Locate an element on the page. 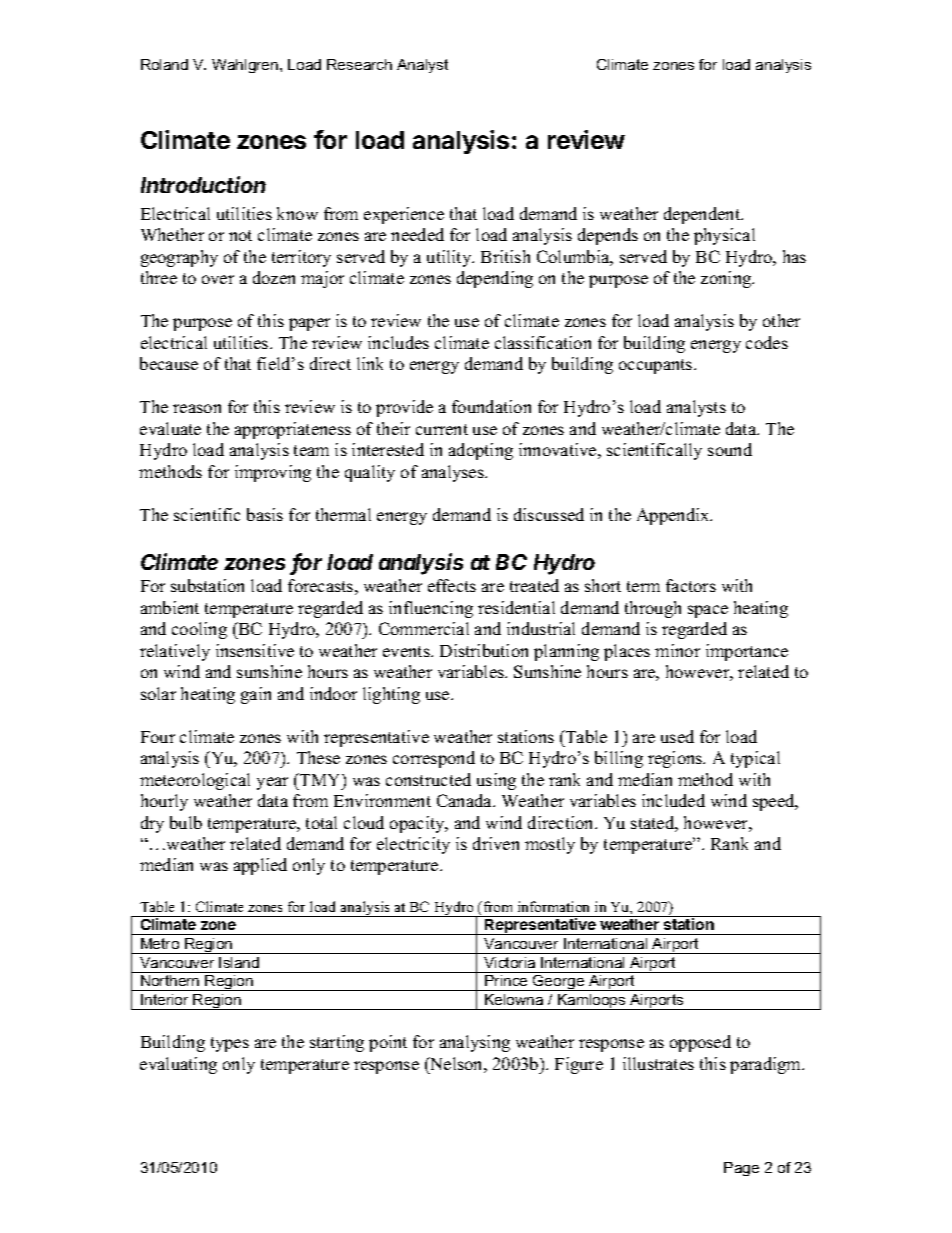 This page has height=1233, width=952. meteorological is located at coordinates (195, 781).
